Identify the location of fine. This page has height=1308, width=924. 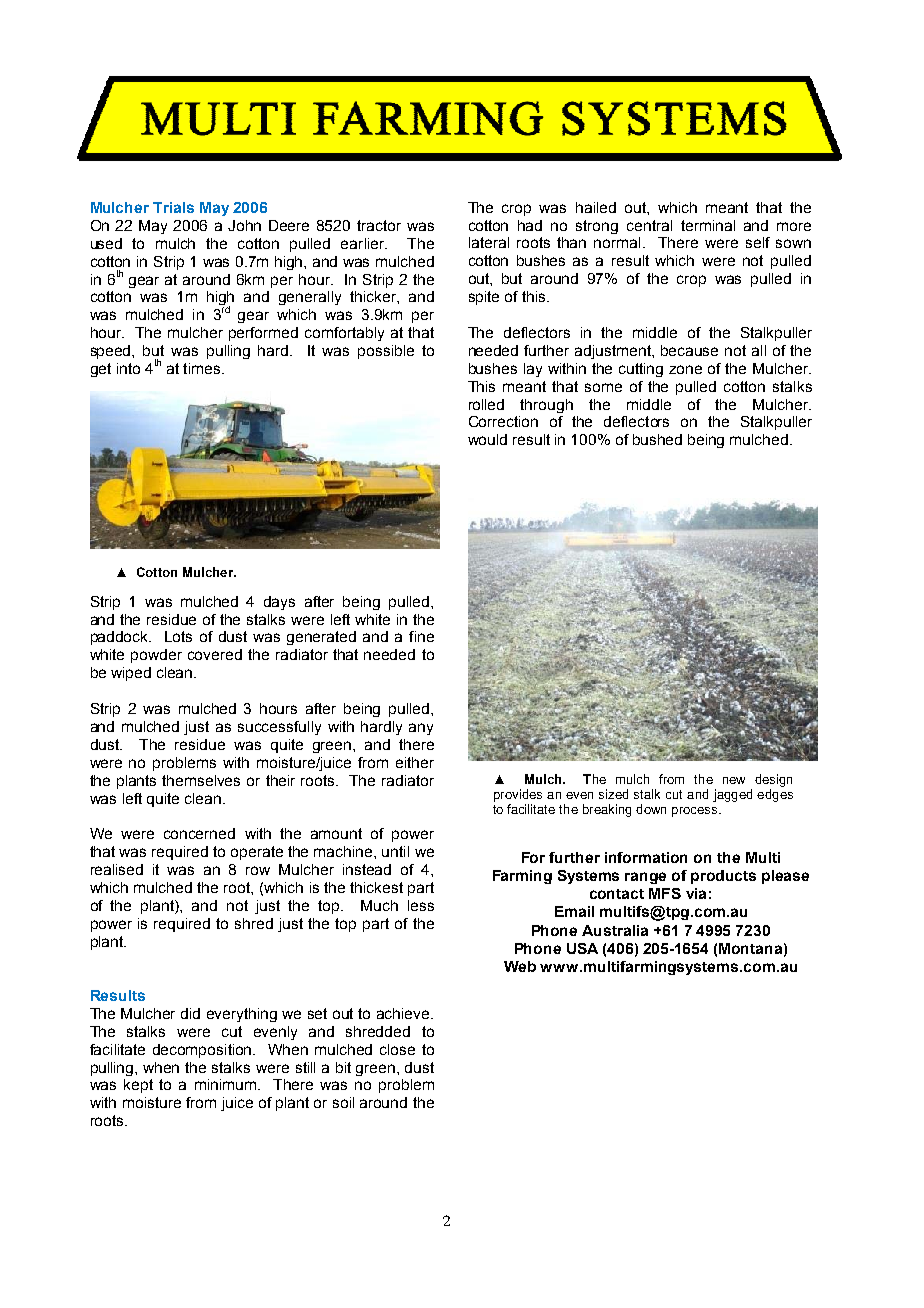
(421, 636).
